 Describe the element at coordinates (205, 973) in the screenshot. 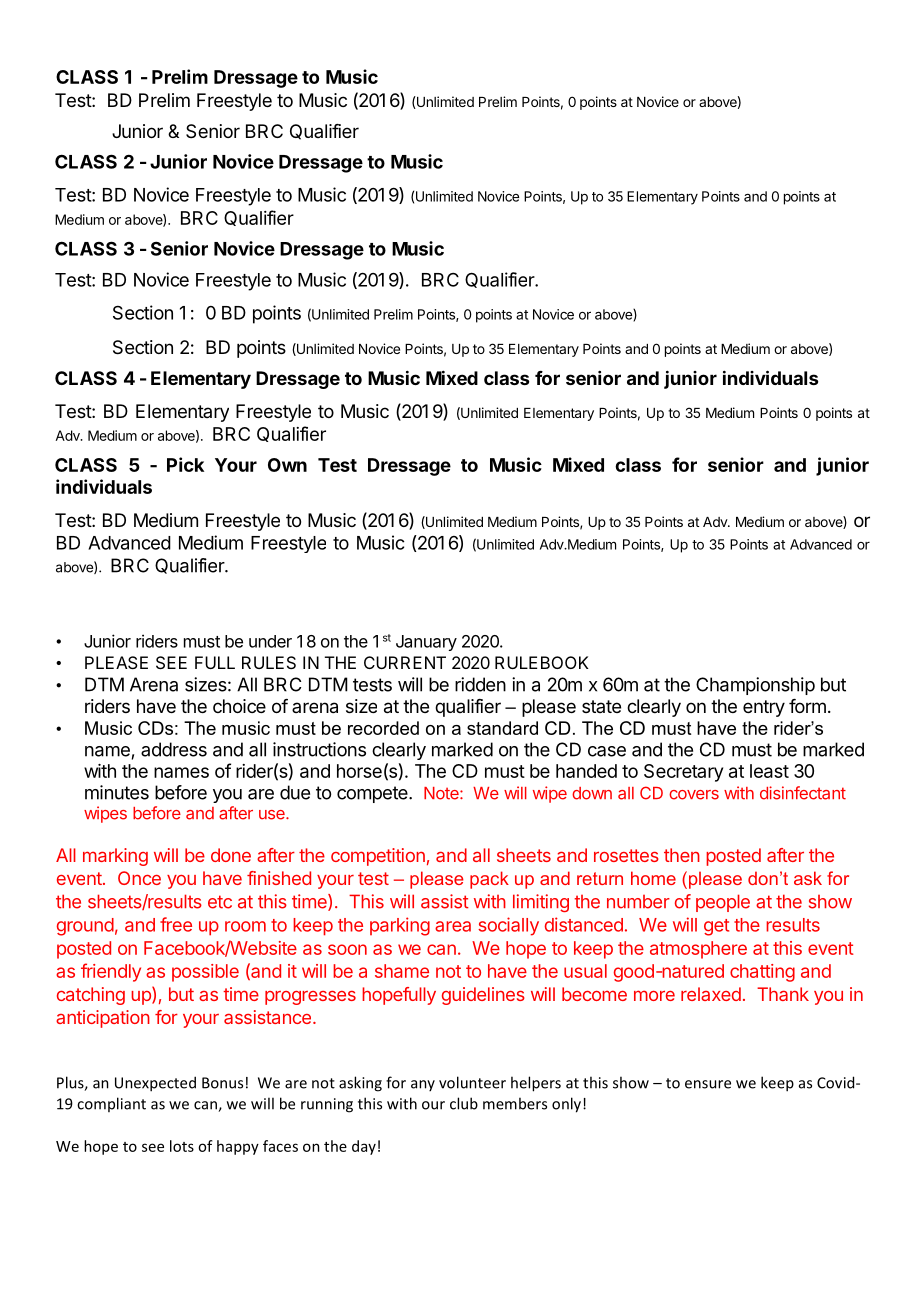

I see `possible` at that location.
